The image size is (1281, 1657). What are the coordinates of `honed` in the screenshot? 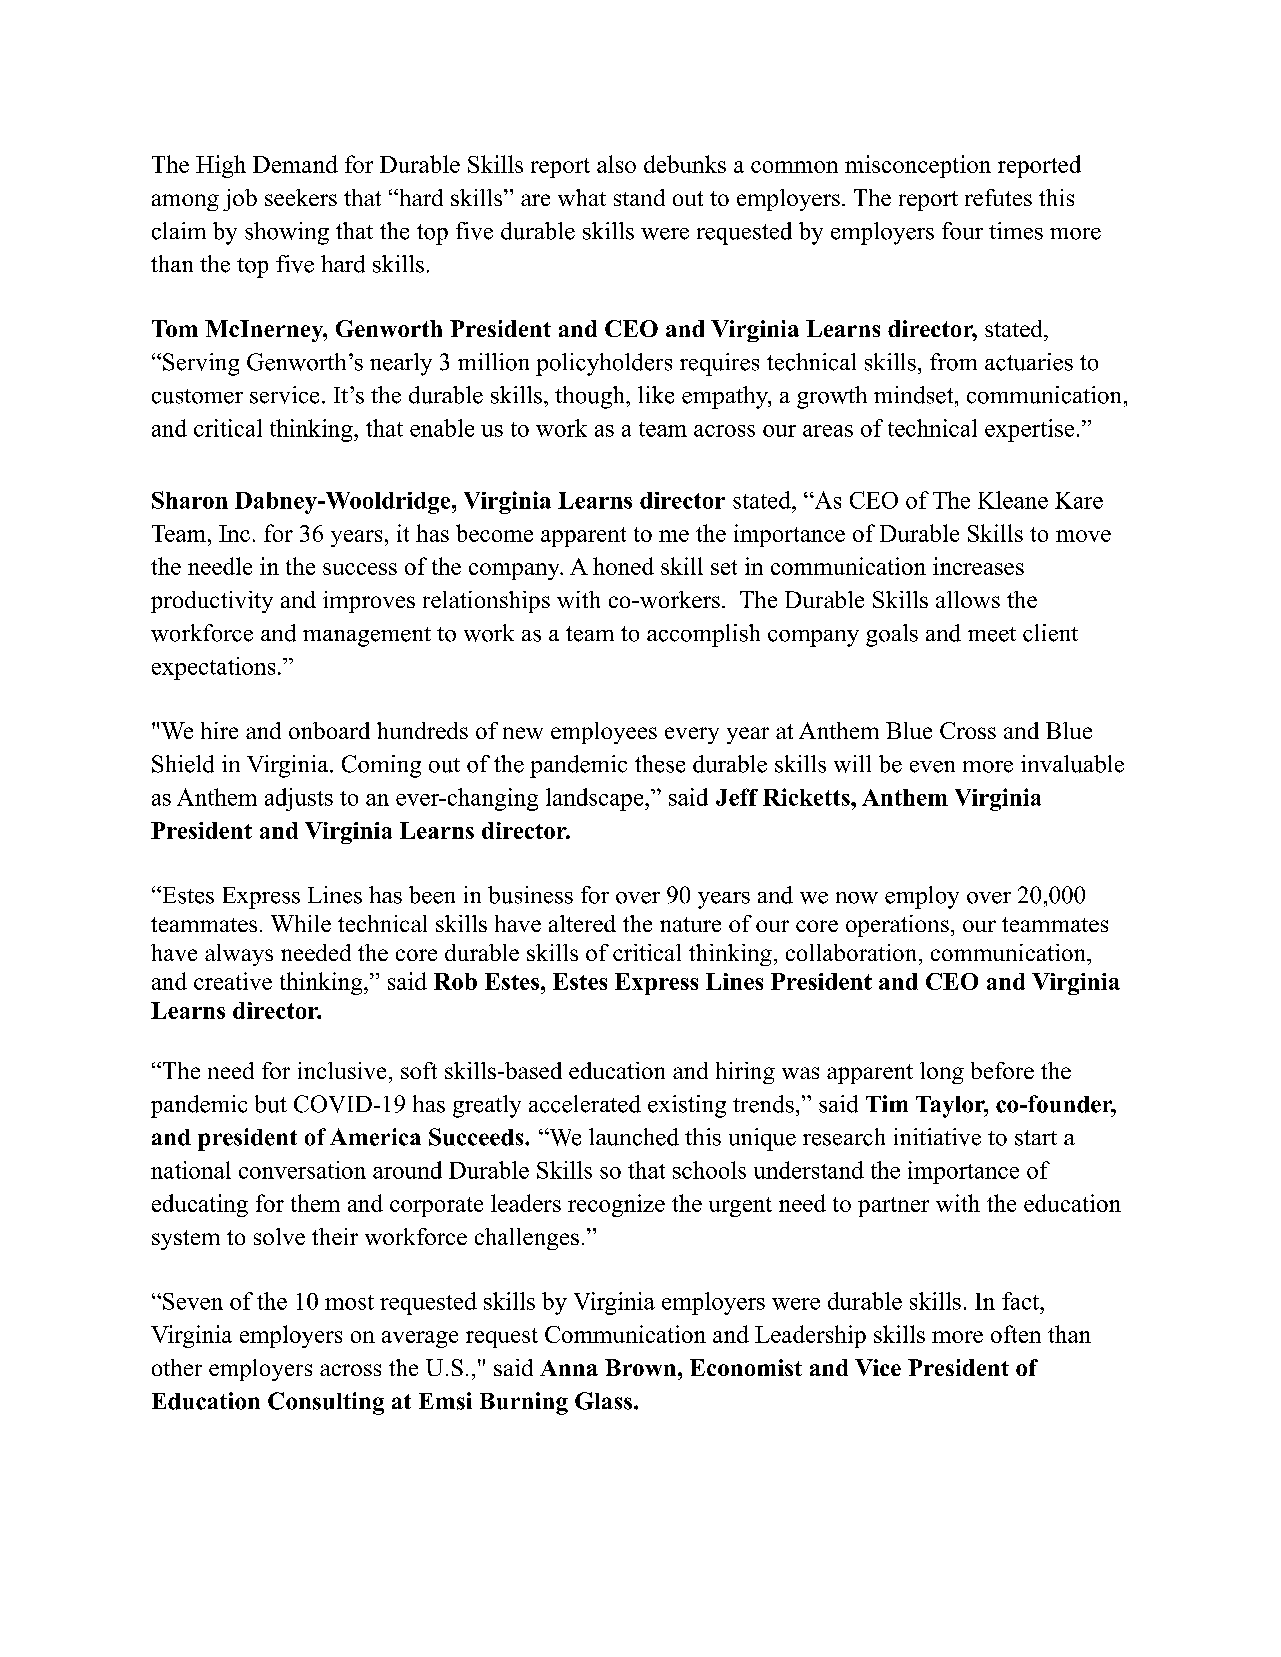 It's located at (623, 566).
